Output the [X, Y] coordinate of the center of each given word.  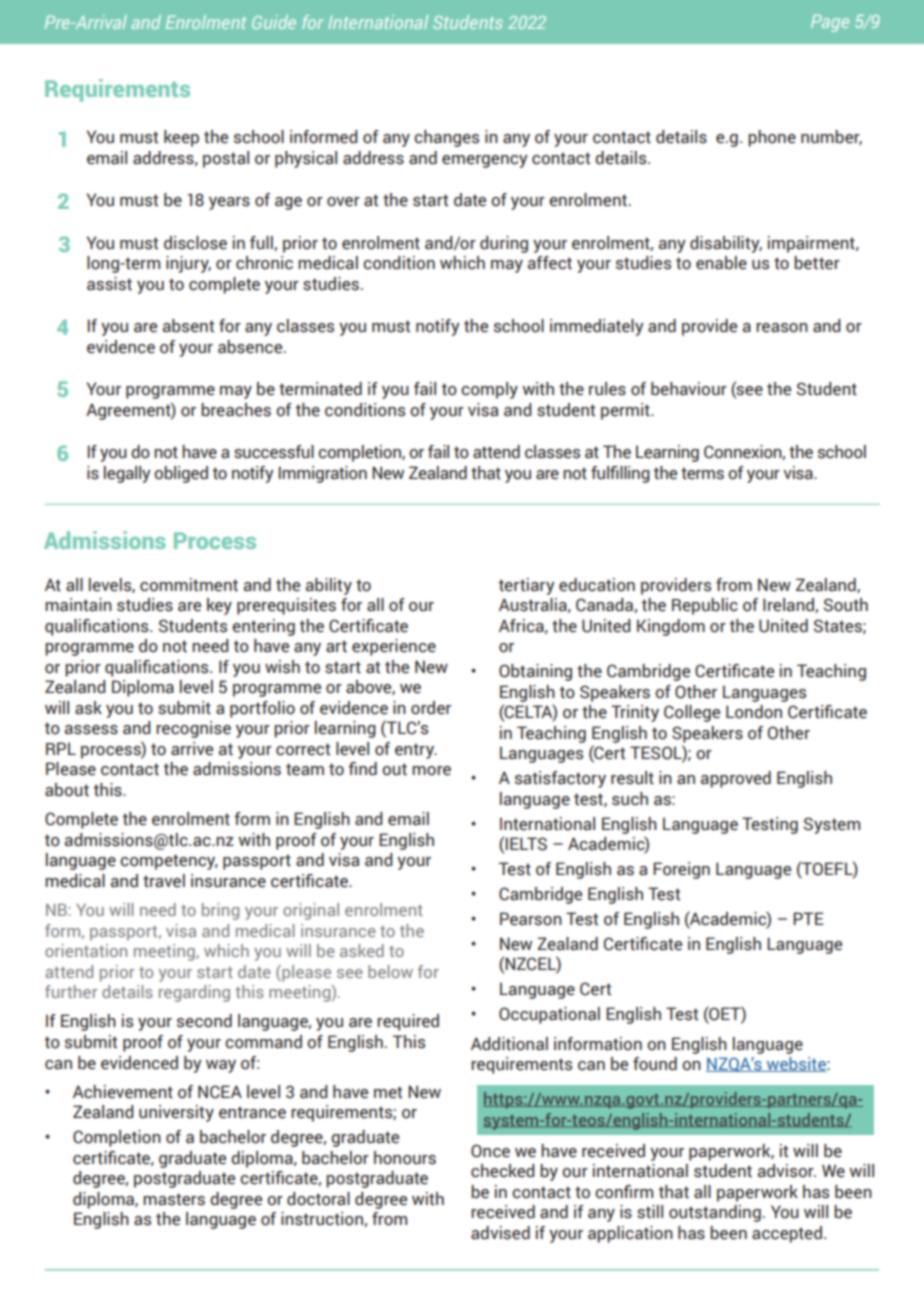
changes [446, 138]
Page [830, 23]
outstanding [715, 1213]
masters [174, 1199]
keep [181, 138]
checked [503, 1171]
